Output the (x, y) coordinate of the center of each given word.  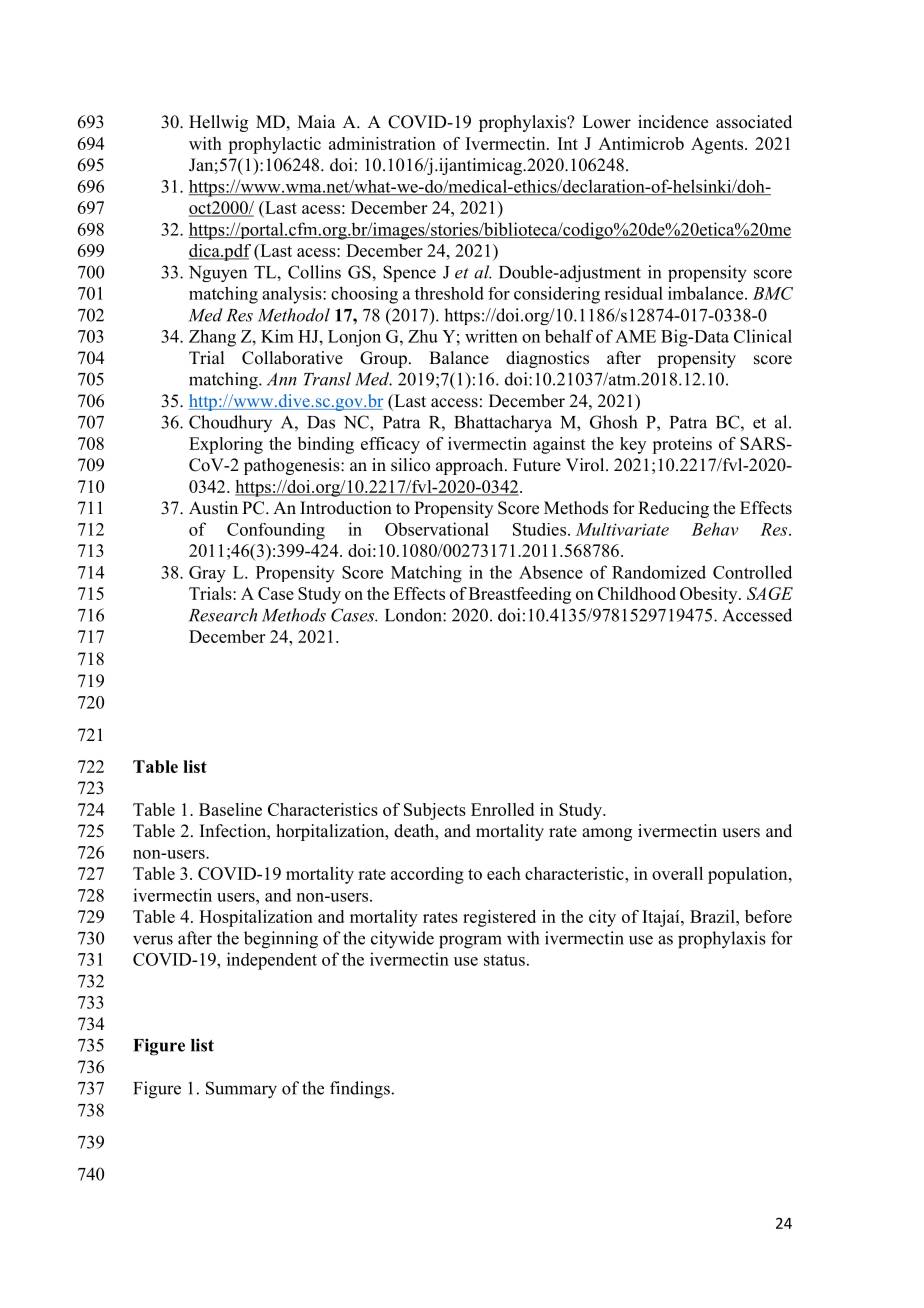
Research (223, 615)
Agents (717, 145)
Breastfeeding (520, 595)
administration (382, 143)
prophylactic (274, 145)
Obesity (710, 595)
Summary (241, 1090)
